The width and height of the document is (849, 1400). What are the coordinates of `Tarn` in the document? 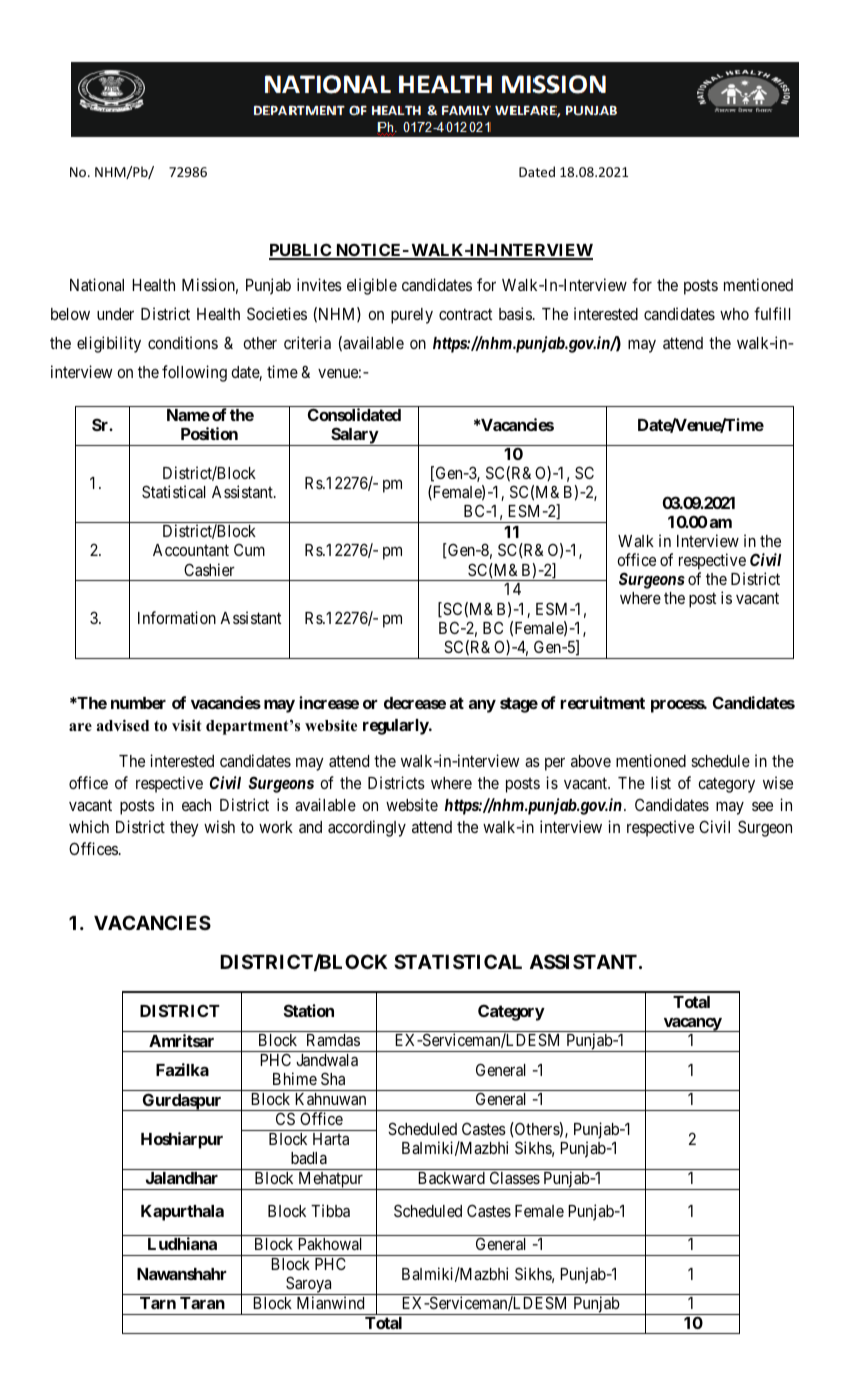 It's located at (158, 1303).
